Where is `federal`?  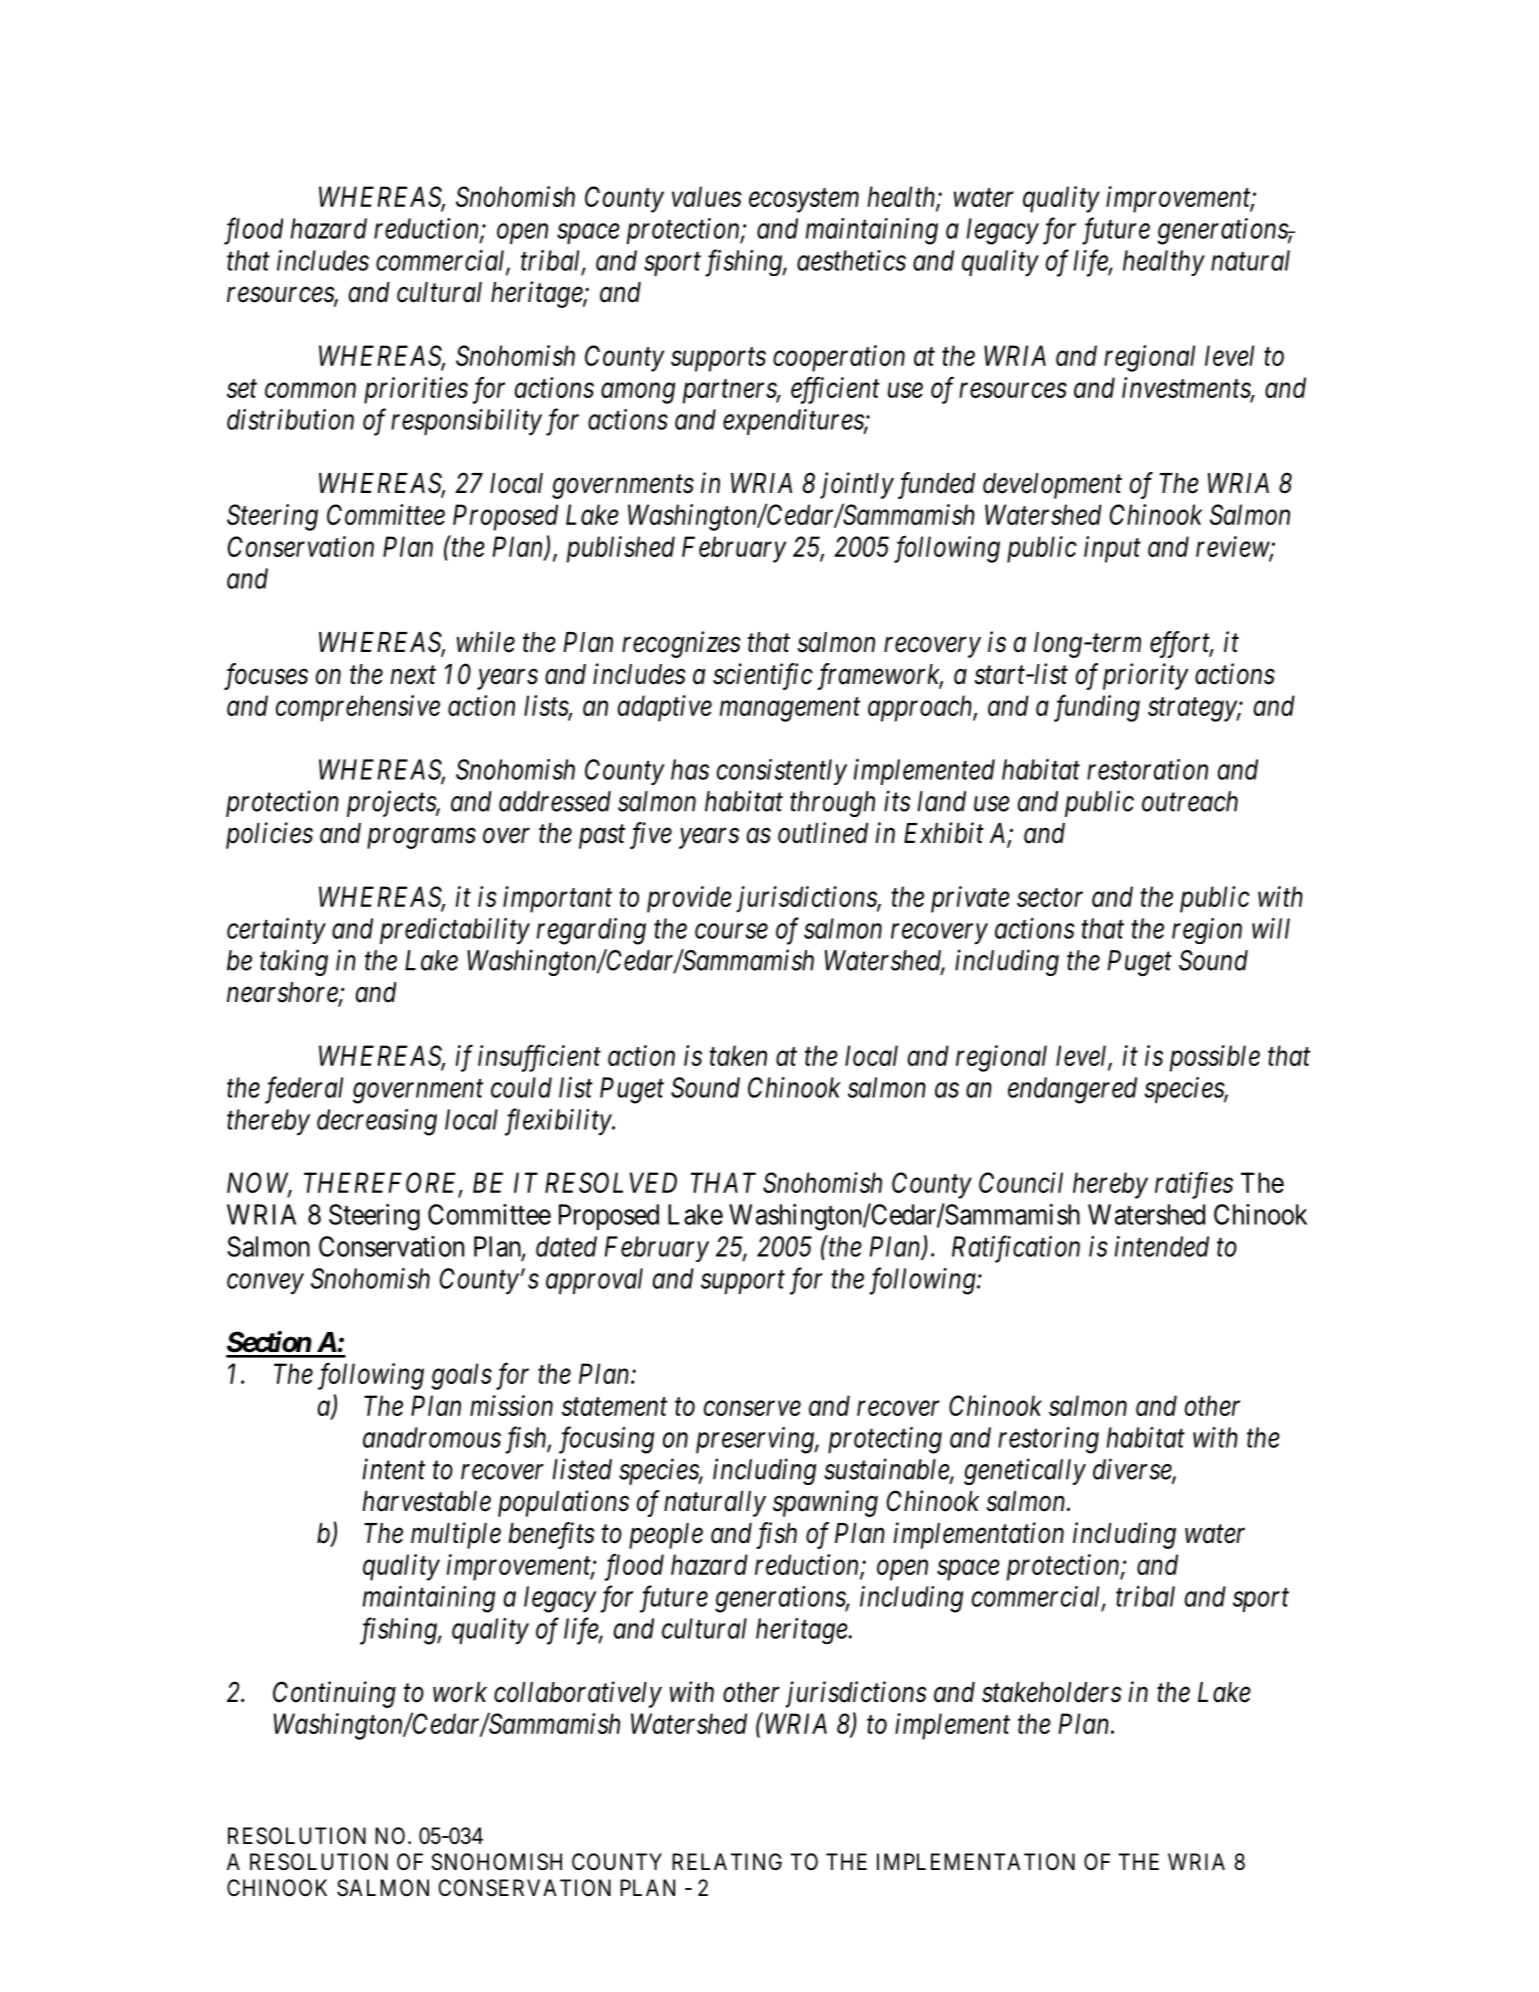
federal is located at coordinates (304, 1090).
